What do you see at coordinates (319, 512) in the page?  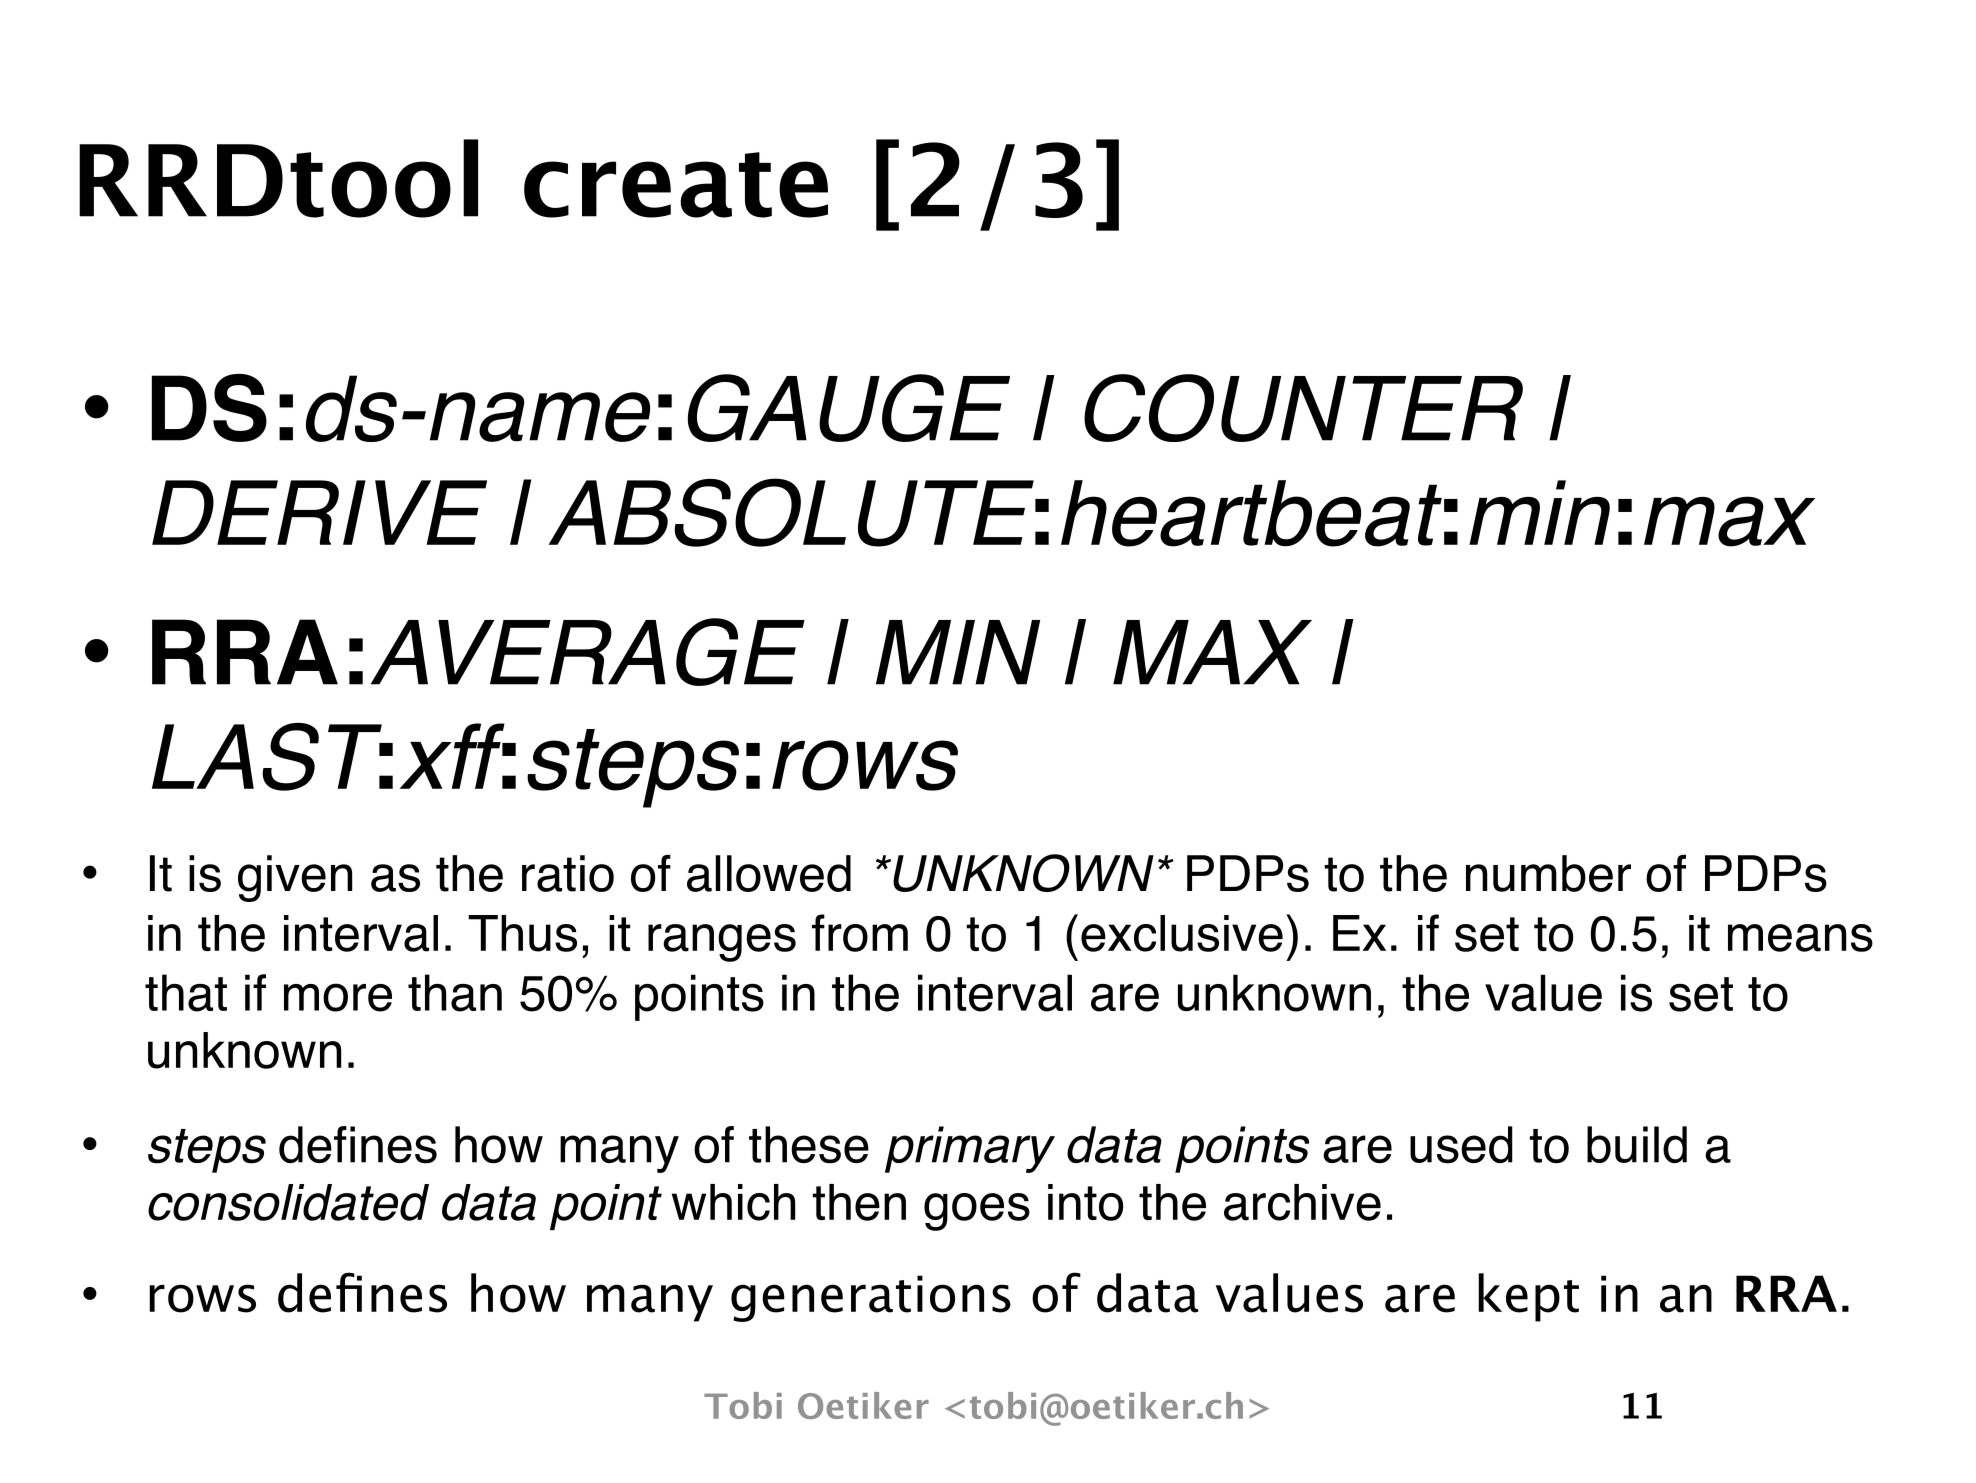 I see `DERIVE` at bounding box center [319, 512].
